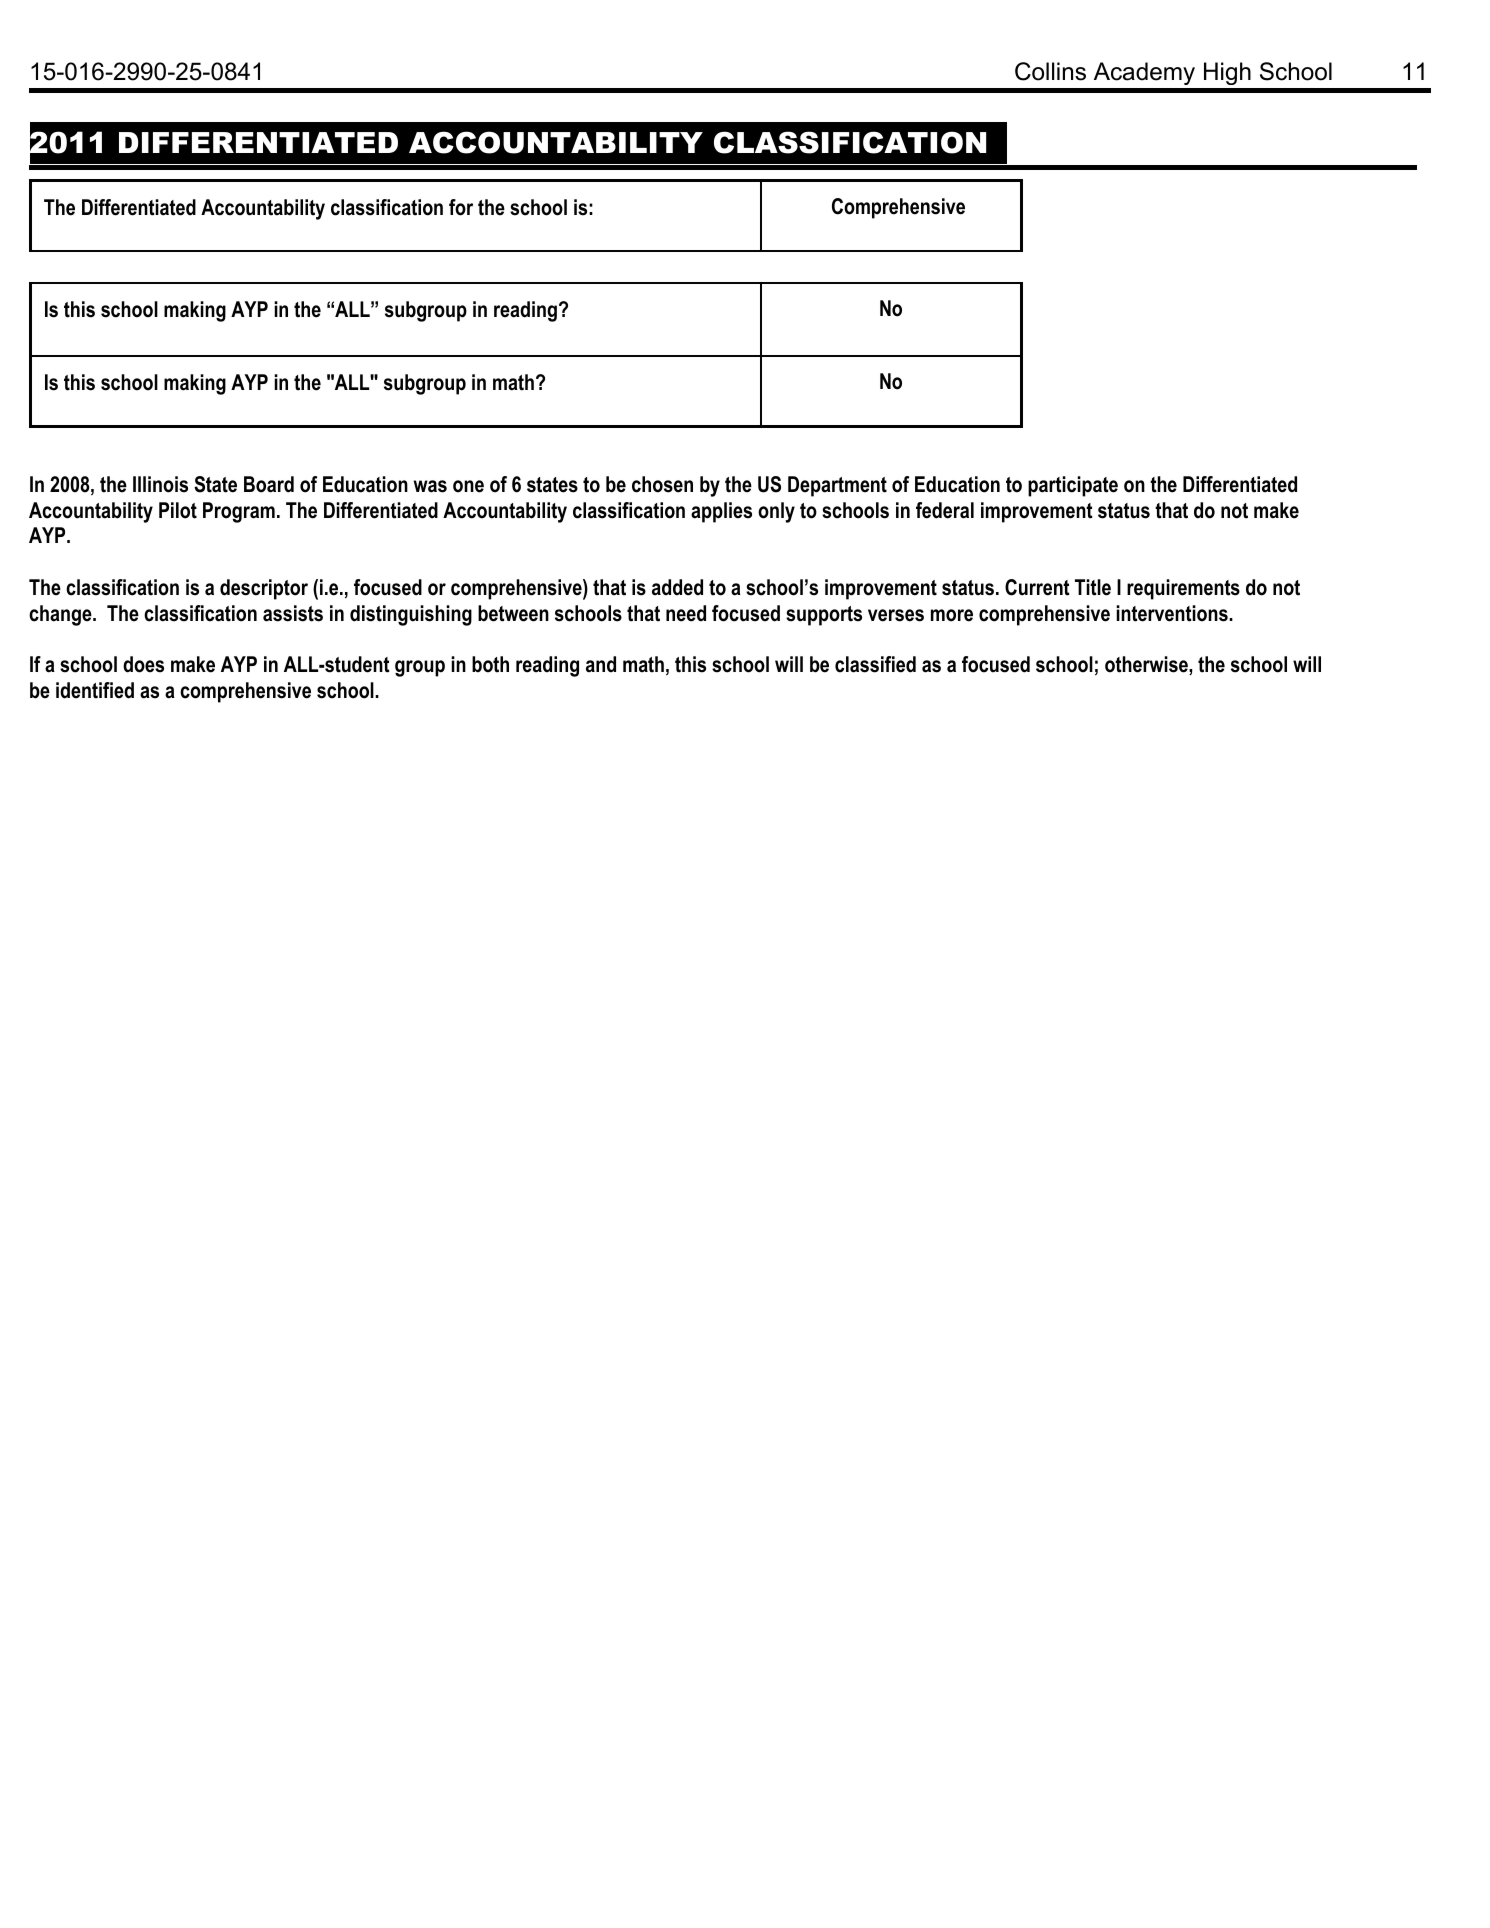  What do you see at coordinates (1073, 486) in the screenshot?
I see `participate` at bounding box center [1073, 486].
